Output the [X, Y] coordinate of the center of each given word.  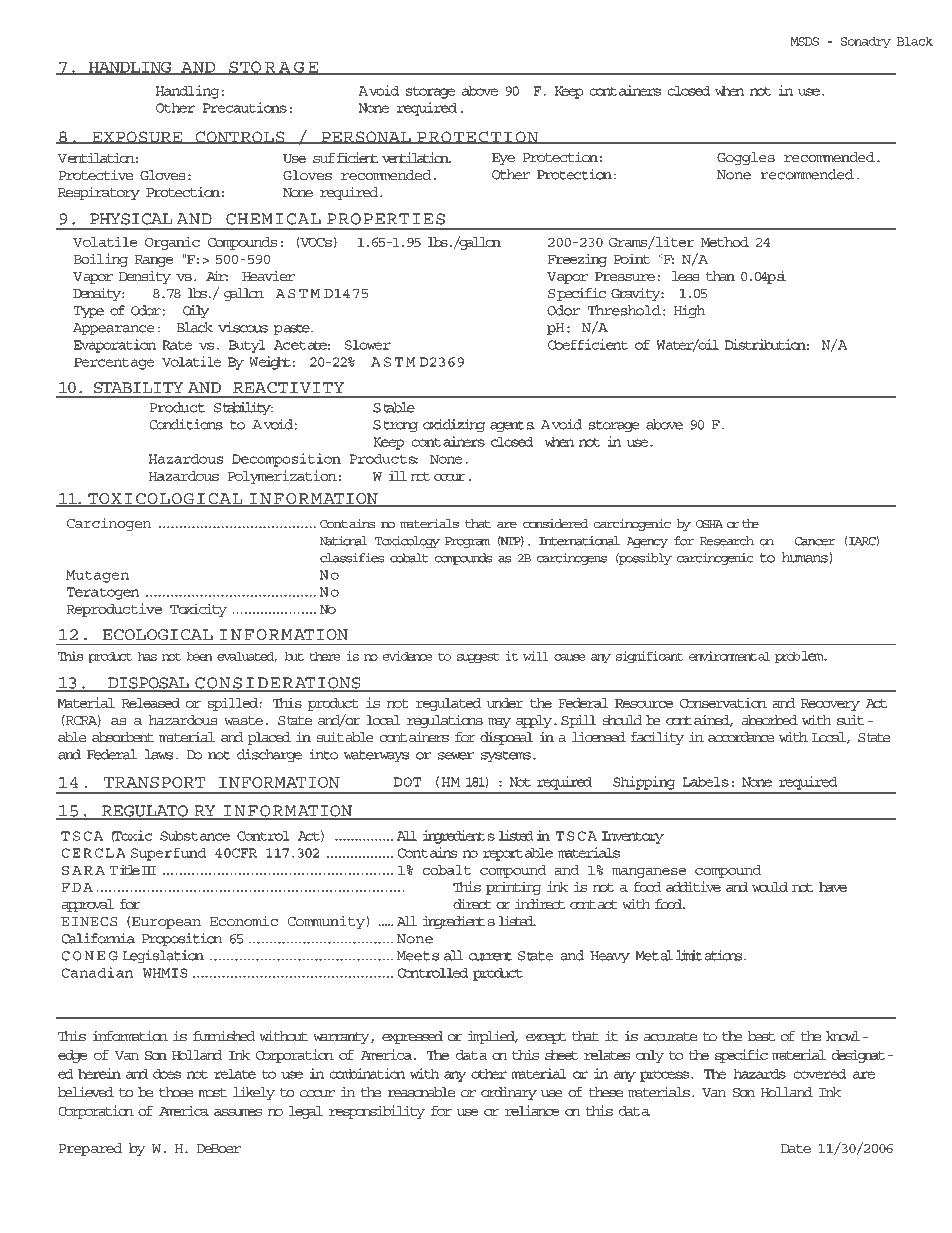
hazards [759, 1073]
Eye [503, 159]
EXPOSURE [137, 137]
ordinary [509, 1093]
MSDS [804, 41]
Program [467, 542]
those [176, 1092]
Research [727, 541]
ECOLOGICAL [158, 634]
